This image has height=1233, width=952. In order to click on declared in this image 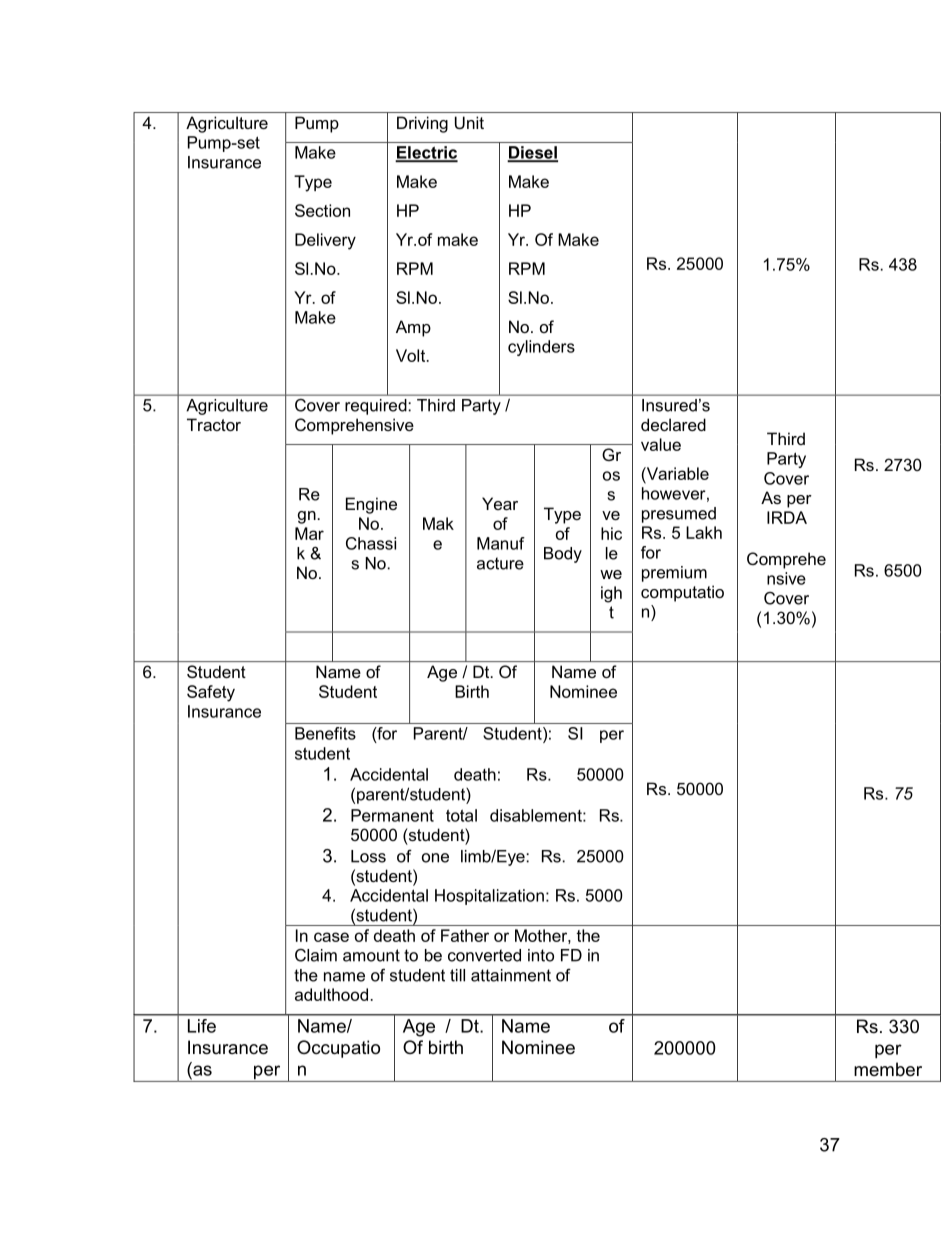, I will do `click(673, 424)`.
